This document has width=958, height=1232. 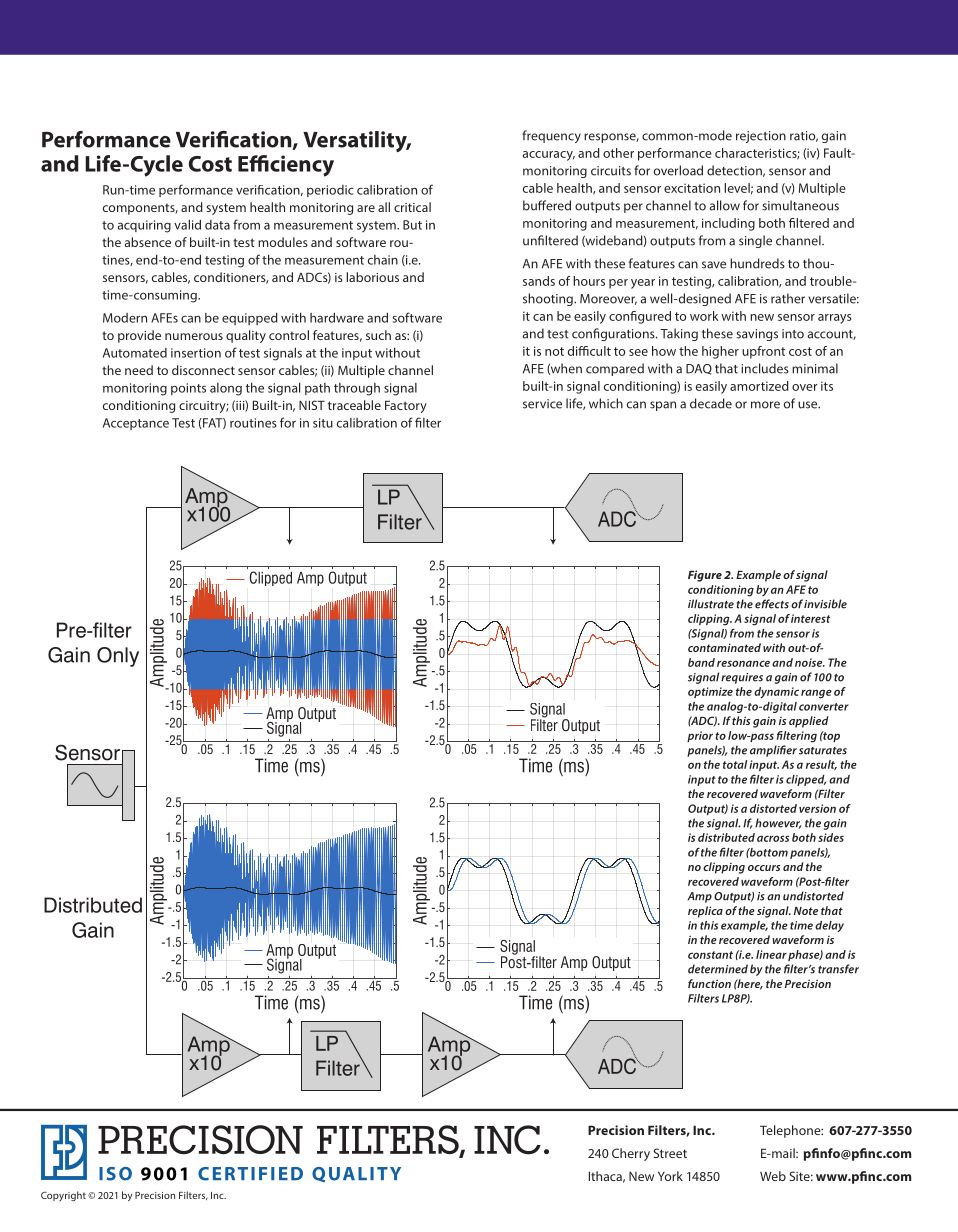 I want to click on ISO, so click(x=115, y=1174).
